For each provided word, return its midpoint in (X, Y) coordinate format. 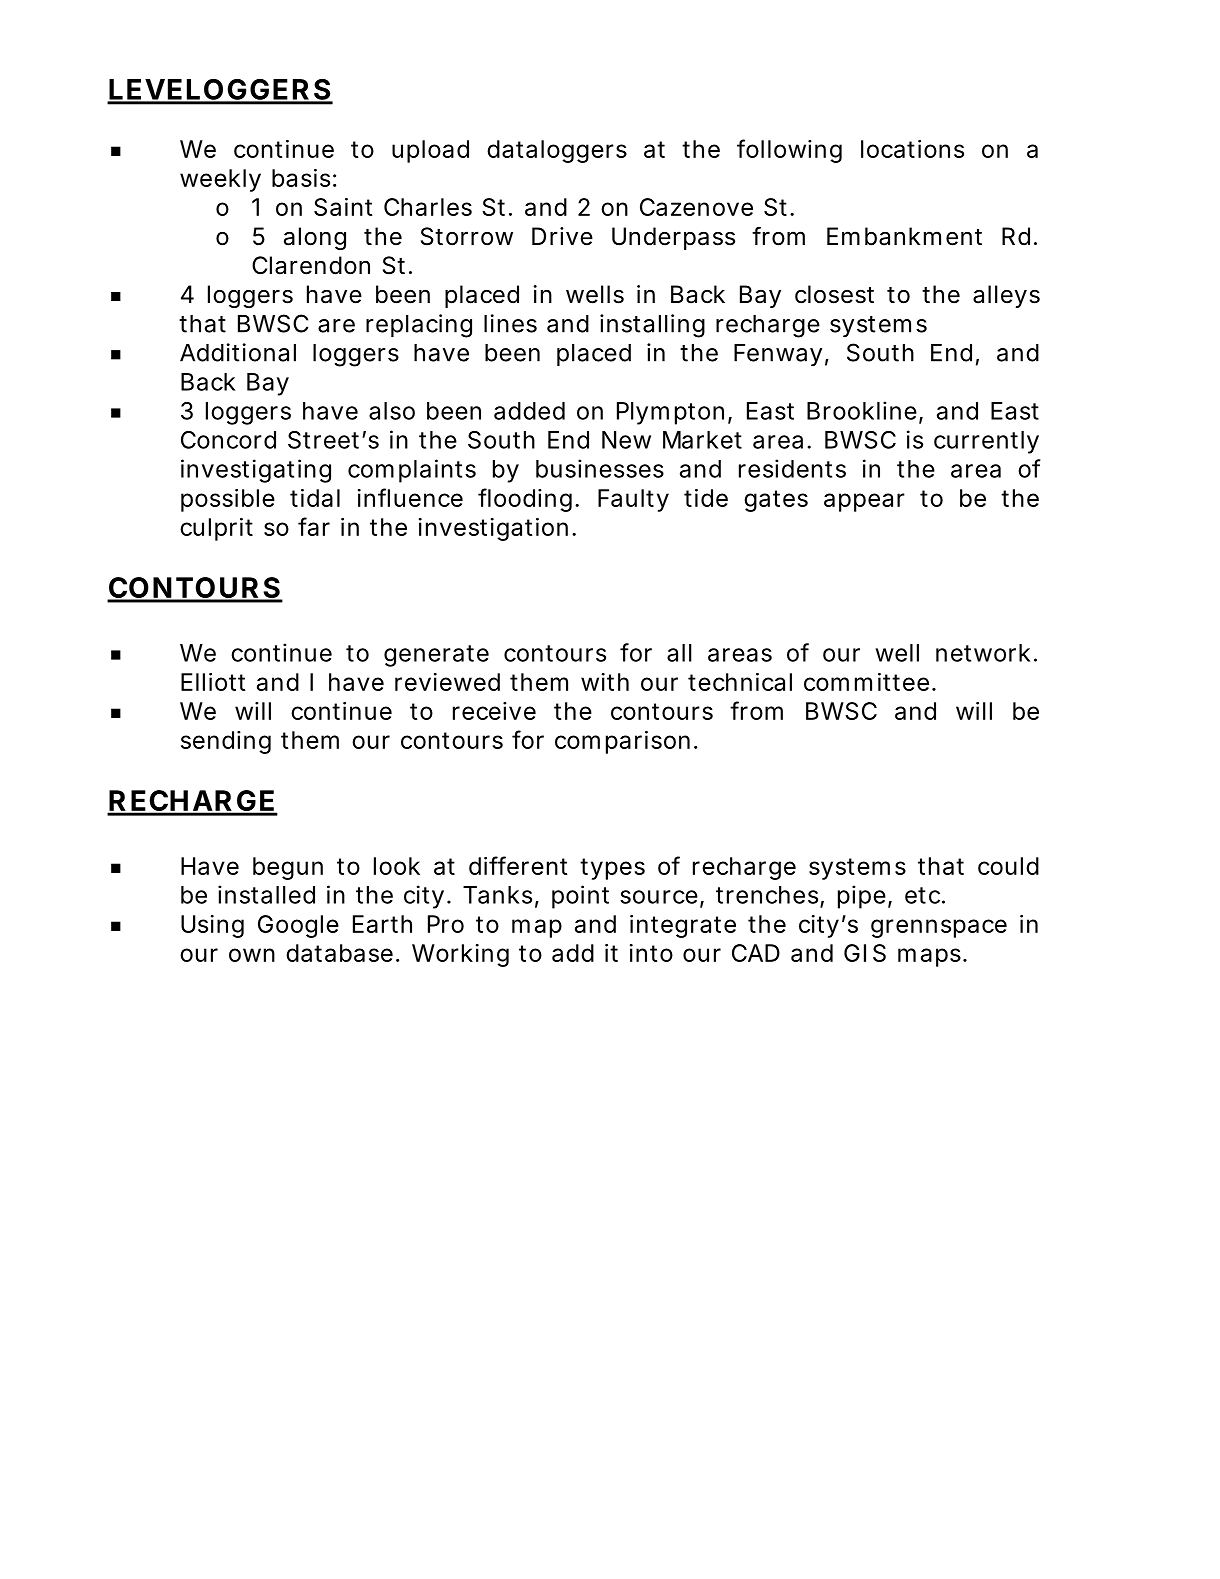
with (605, 682)
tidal (315, 498)
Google (298, 926)
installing (652, 326)
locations (912, 149)
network (983, 653)
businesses (600, 468)
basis (301, 178)
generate (436, 656)
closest (834, 294)
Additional (238, 352)
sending (226, 742)
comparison (622, 742)
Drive (562, 236)
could (1008, 866)
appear (864, 502)
